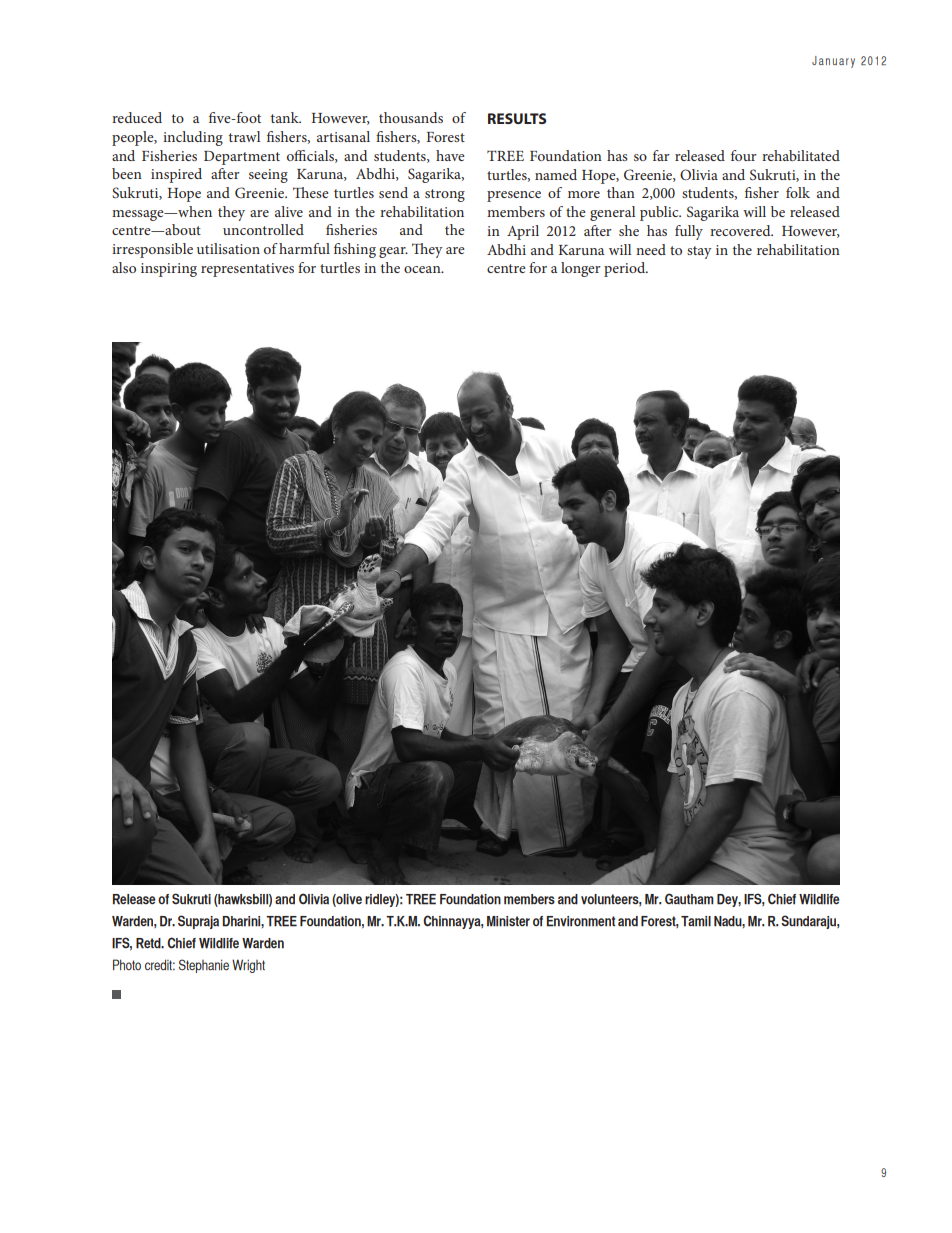 This document has height=1233, width=952. Describe the element at coordinates (651, 249) in the document. I see `need` at that location.
